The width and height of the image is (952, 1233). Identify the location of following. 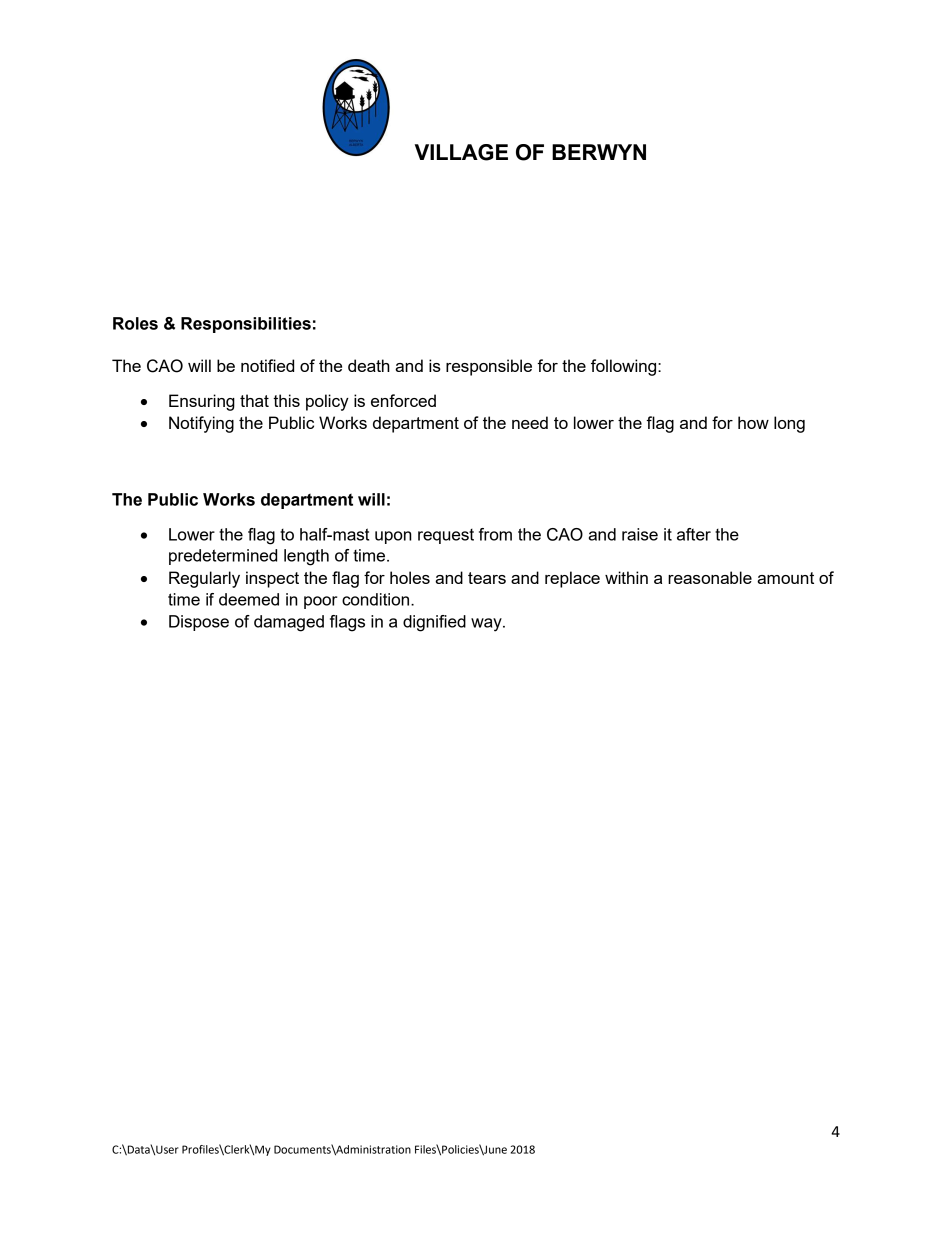
(625, 367).
